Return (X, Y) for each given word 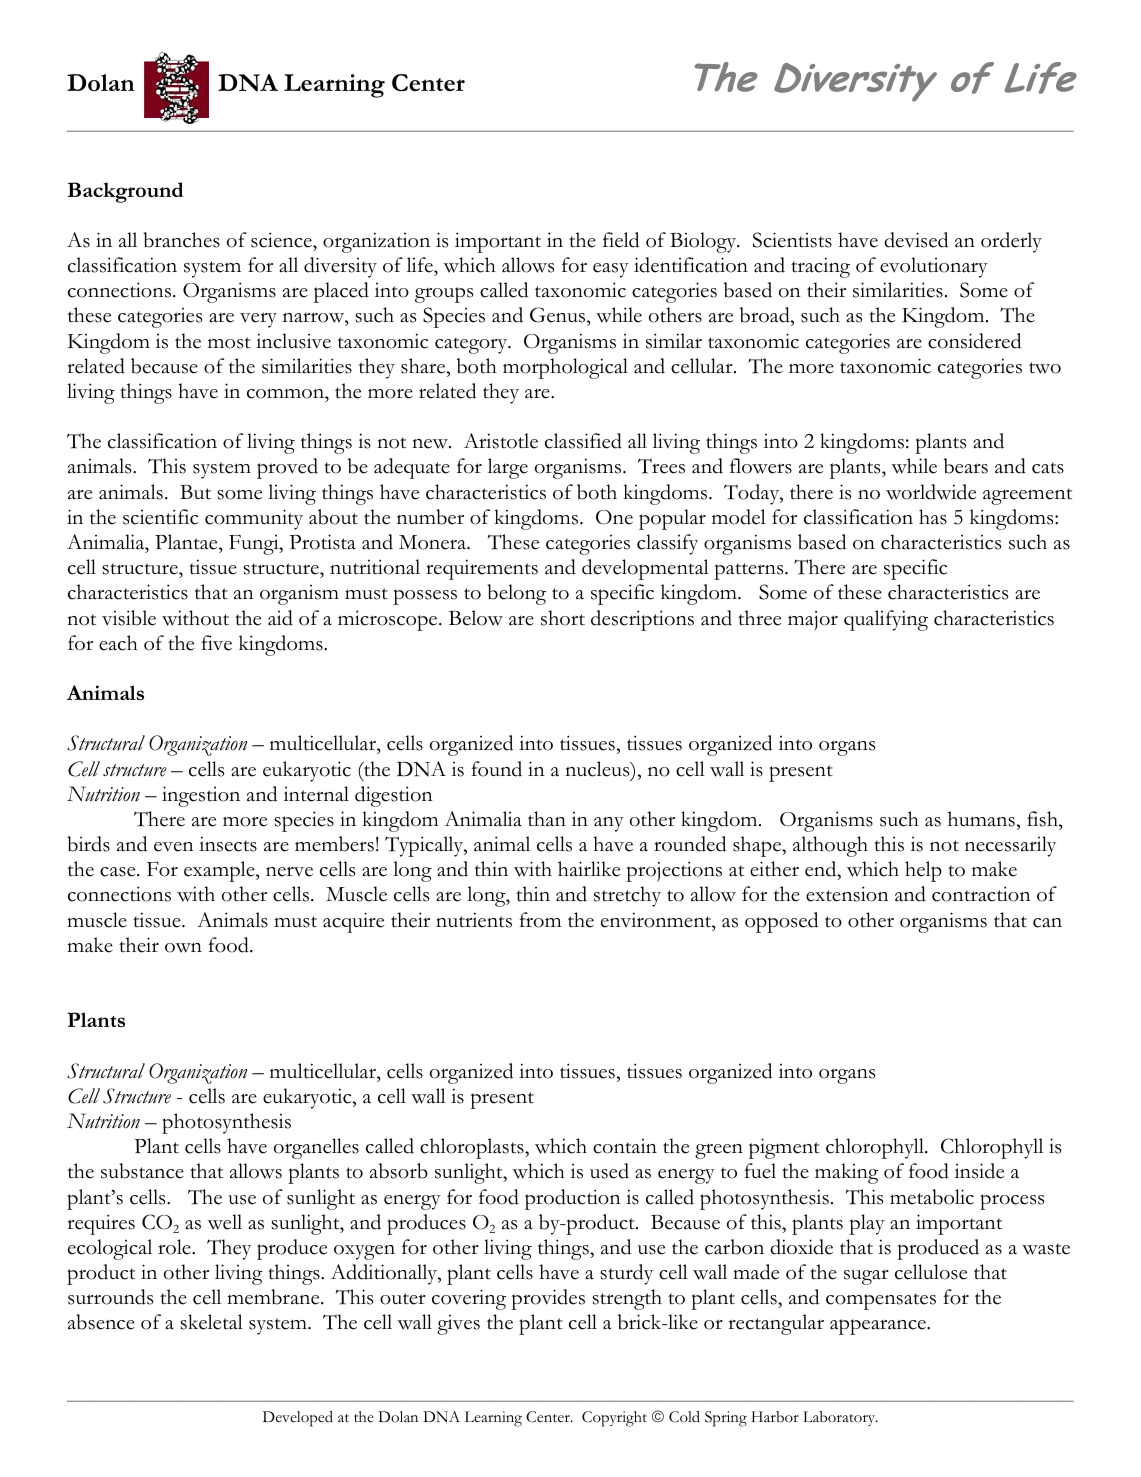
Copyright (614, 1419)
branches (181, 240)
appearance (879, 1327)
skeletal (211, 1322)
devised (916, 240)
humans (981, 819)
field (621, 240)
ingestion (201, 796)
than (547, 819)
